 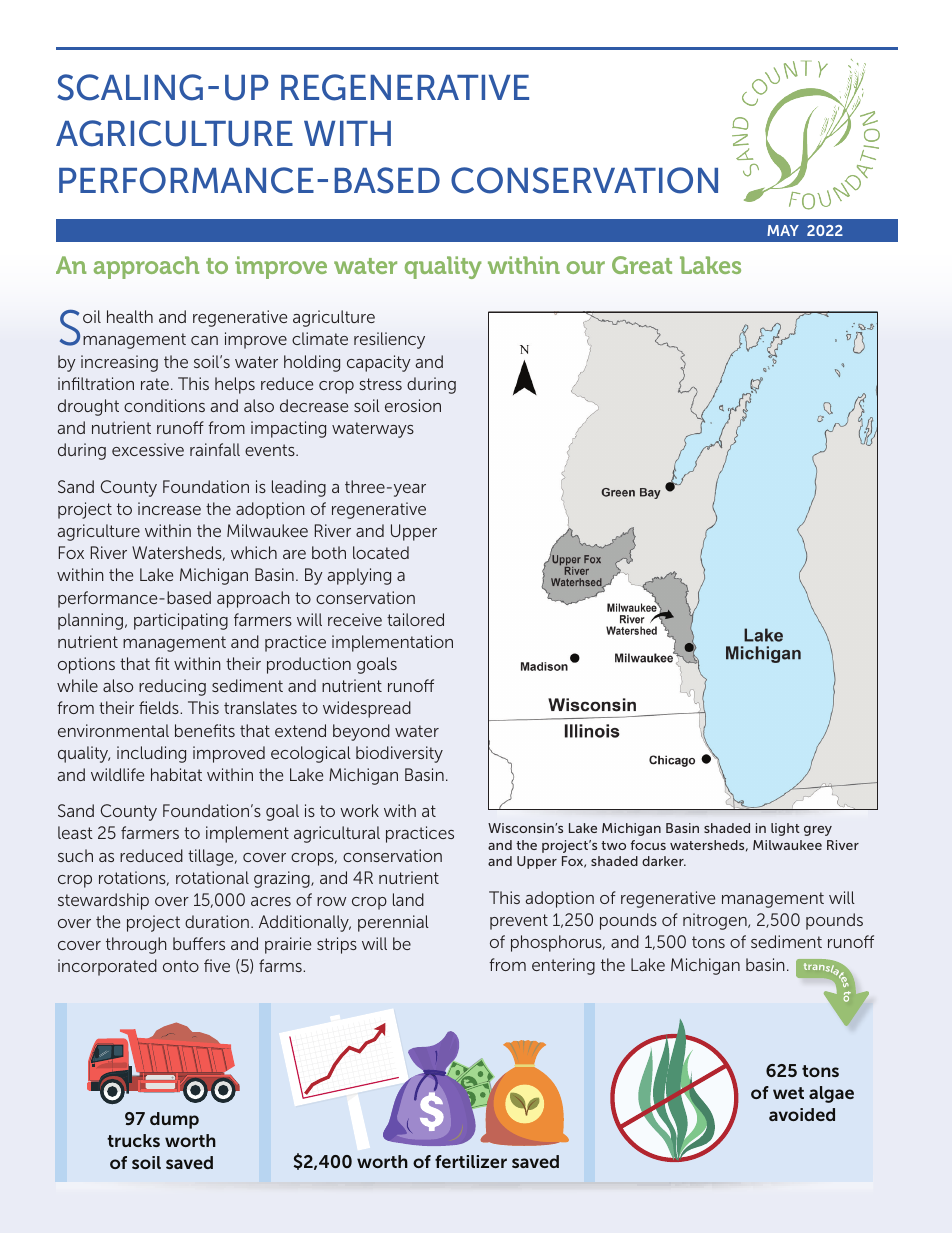 What do you see at coordinates (408, 899) in the screenshot?
I see `land` at bounding box center [408, 899].
